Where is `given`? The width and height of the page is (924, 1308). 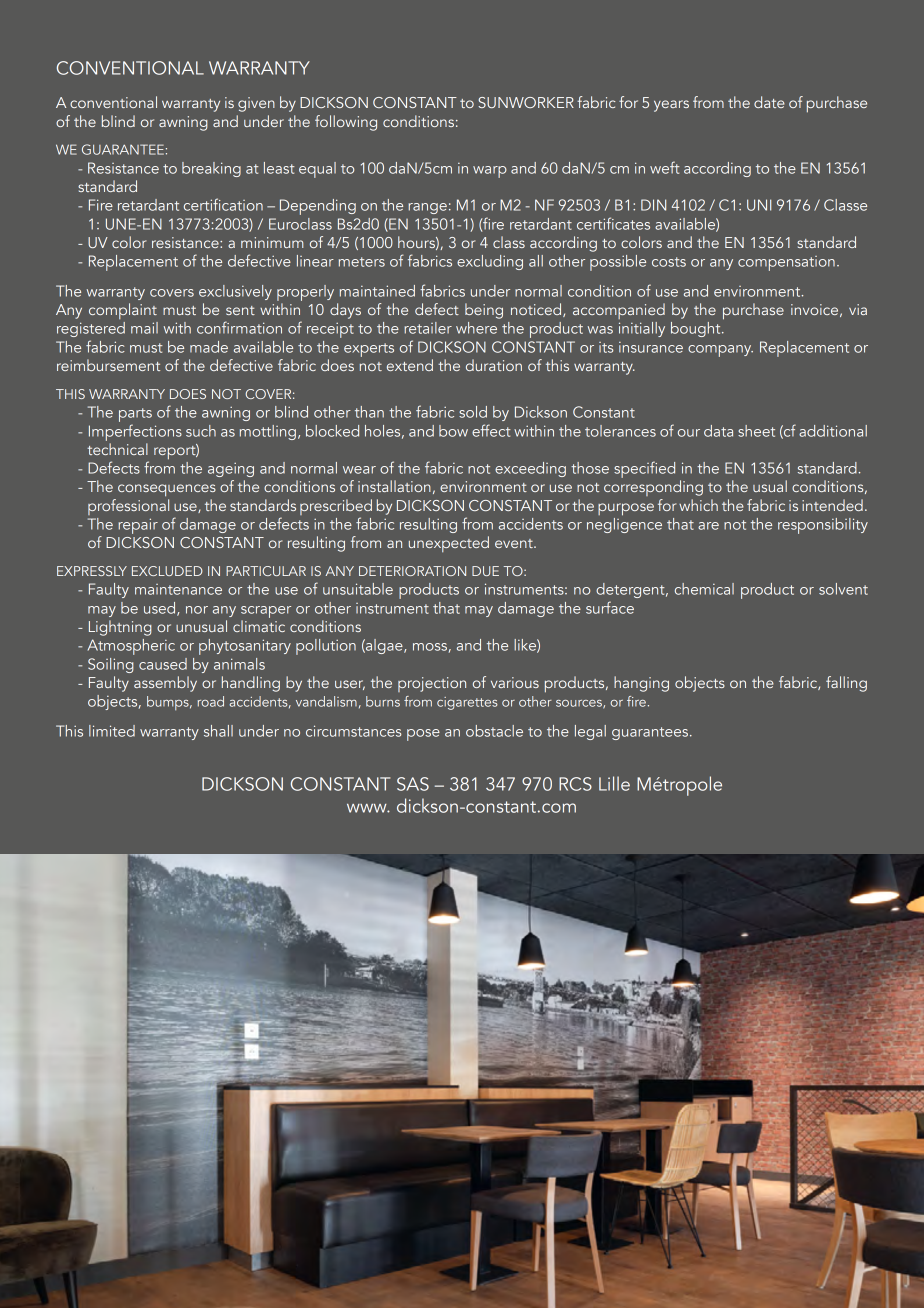 given is located at coordinates (256, 104).
